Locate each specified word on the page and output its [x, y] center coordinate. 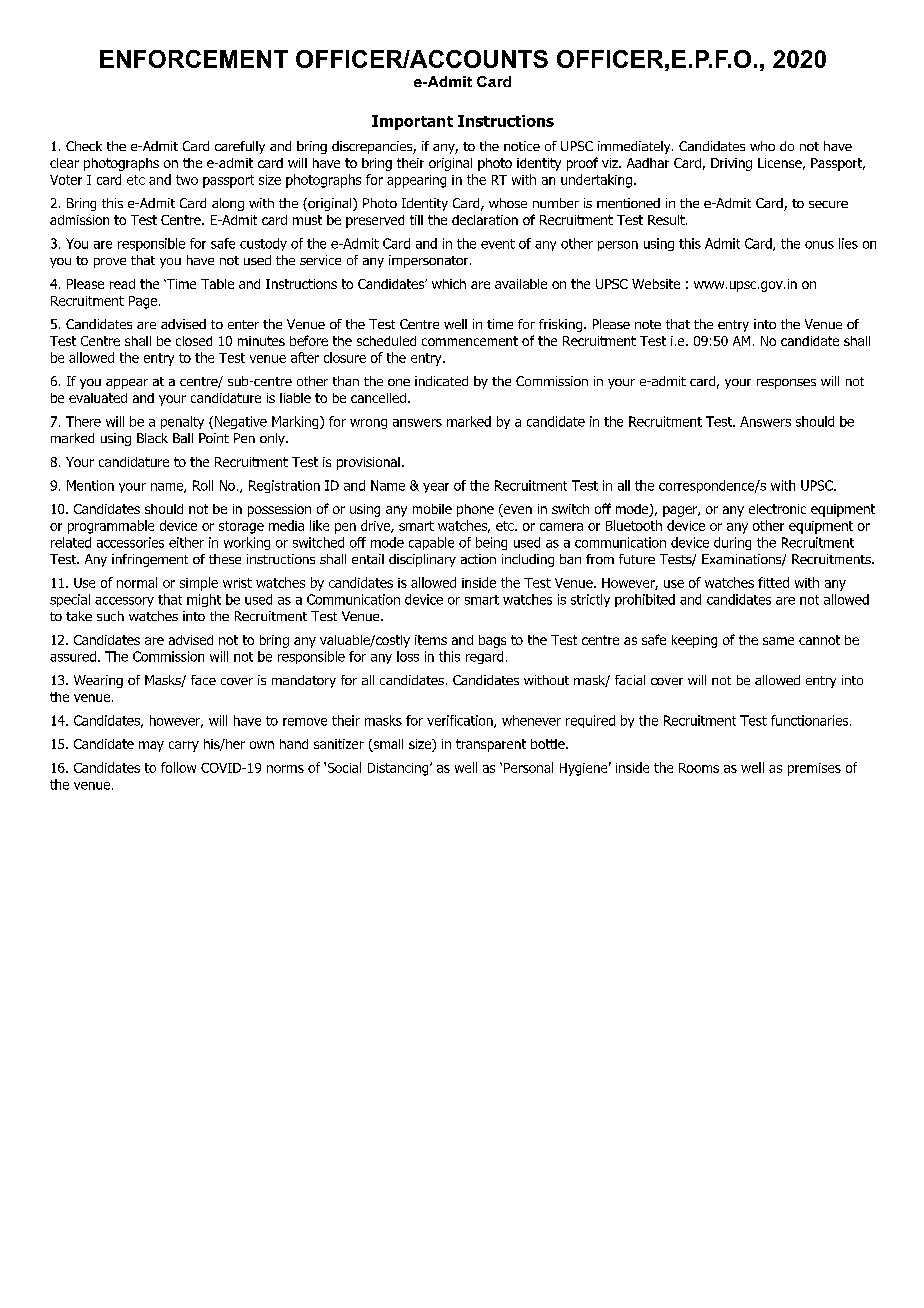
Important [412, 122]
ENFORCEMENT [194, 59]
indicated [441, 381]
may [151, 746]
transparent [491, 745]
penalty [182, 422]
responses [786, 384]
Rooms [699, 768]
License [780, 163]
